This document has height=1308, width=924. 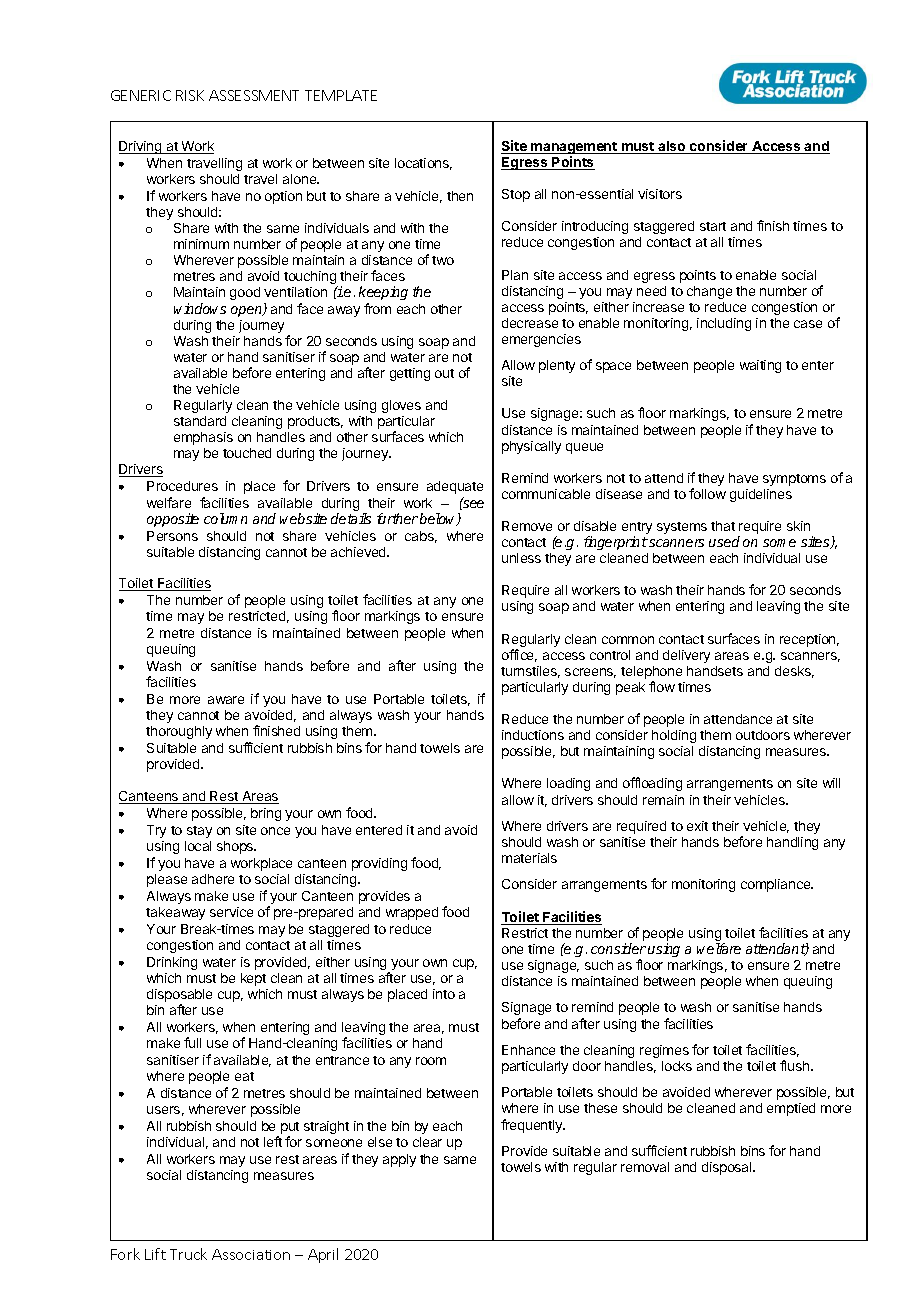 What do you see at coordinates (188, 1254) in the document?
I see `Truck` at bounding box center [188, 1254].
